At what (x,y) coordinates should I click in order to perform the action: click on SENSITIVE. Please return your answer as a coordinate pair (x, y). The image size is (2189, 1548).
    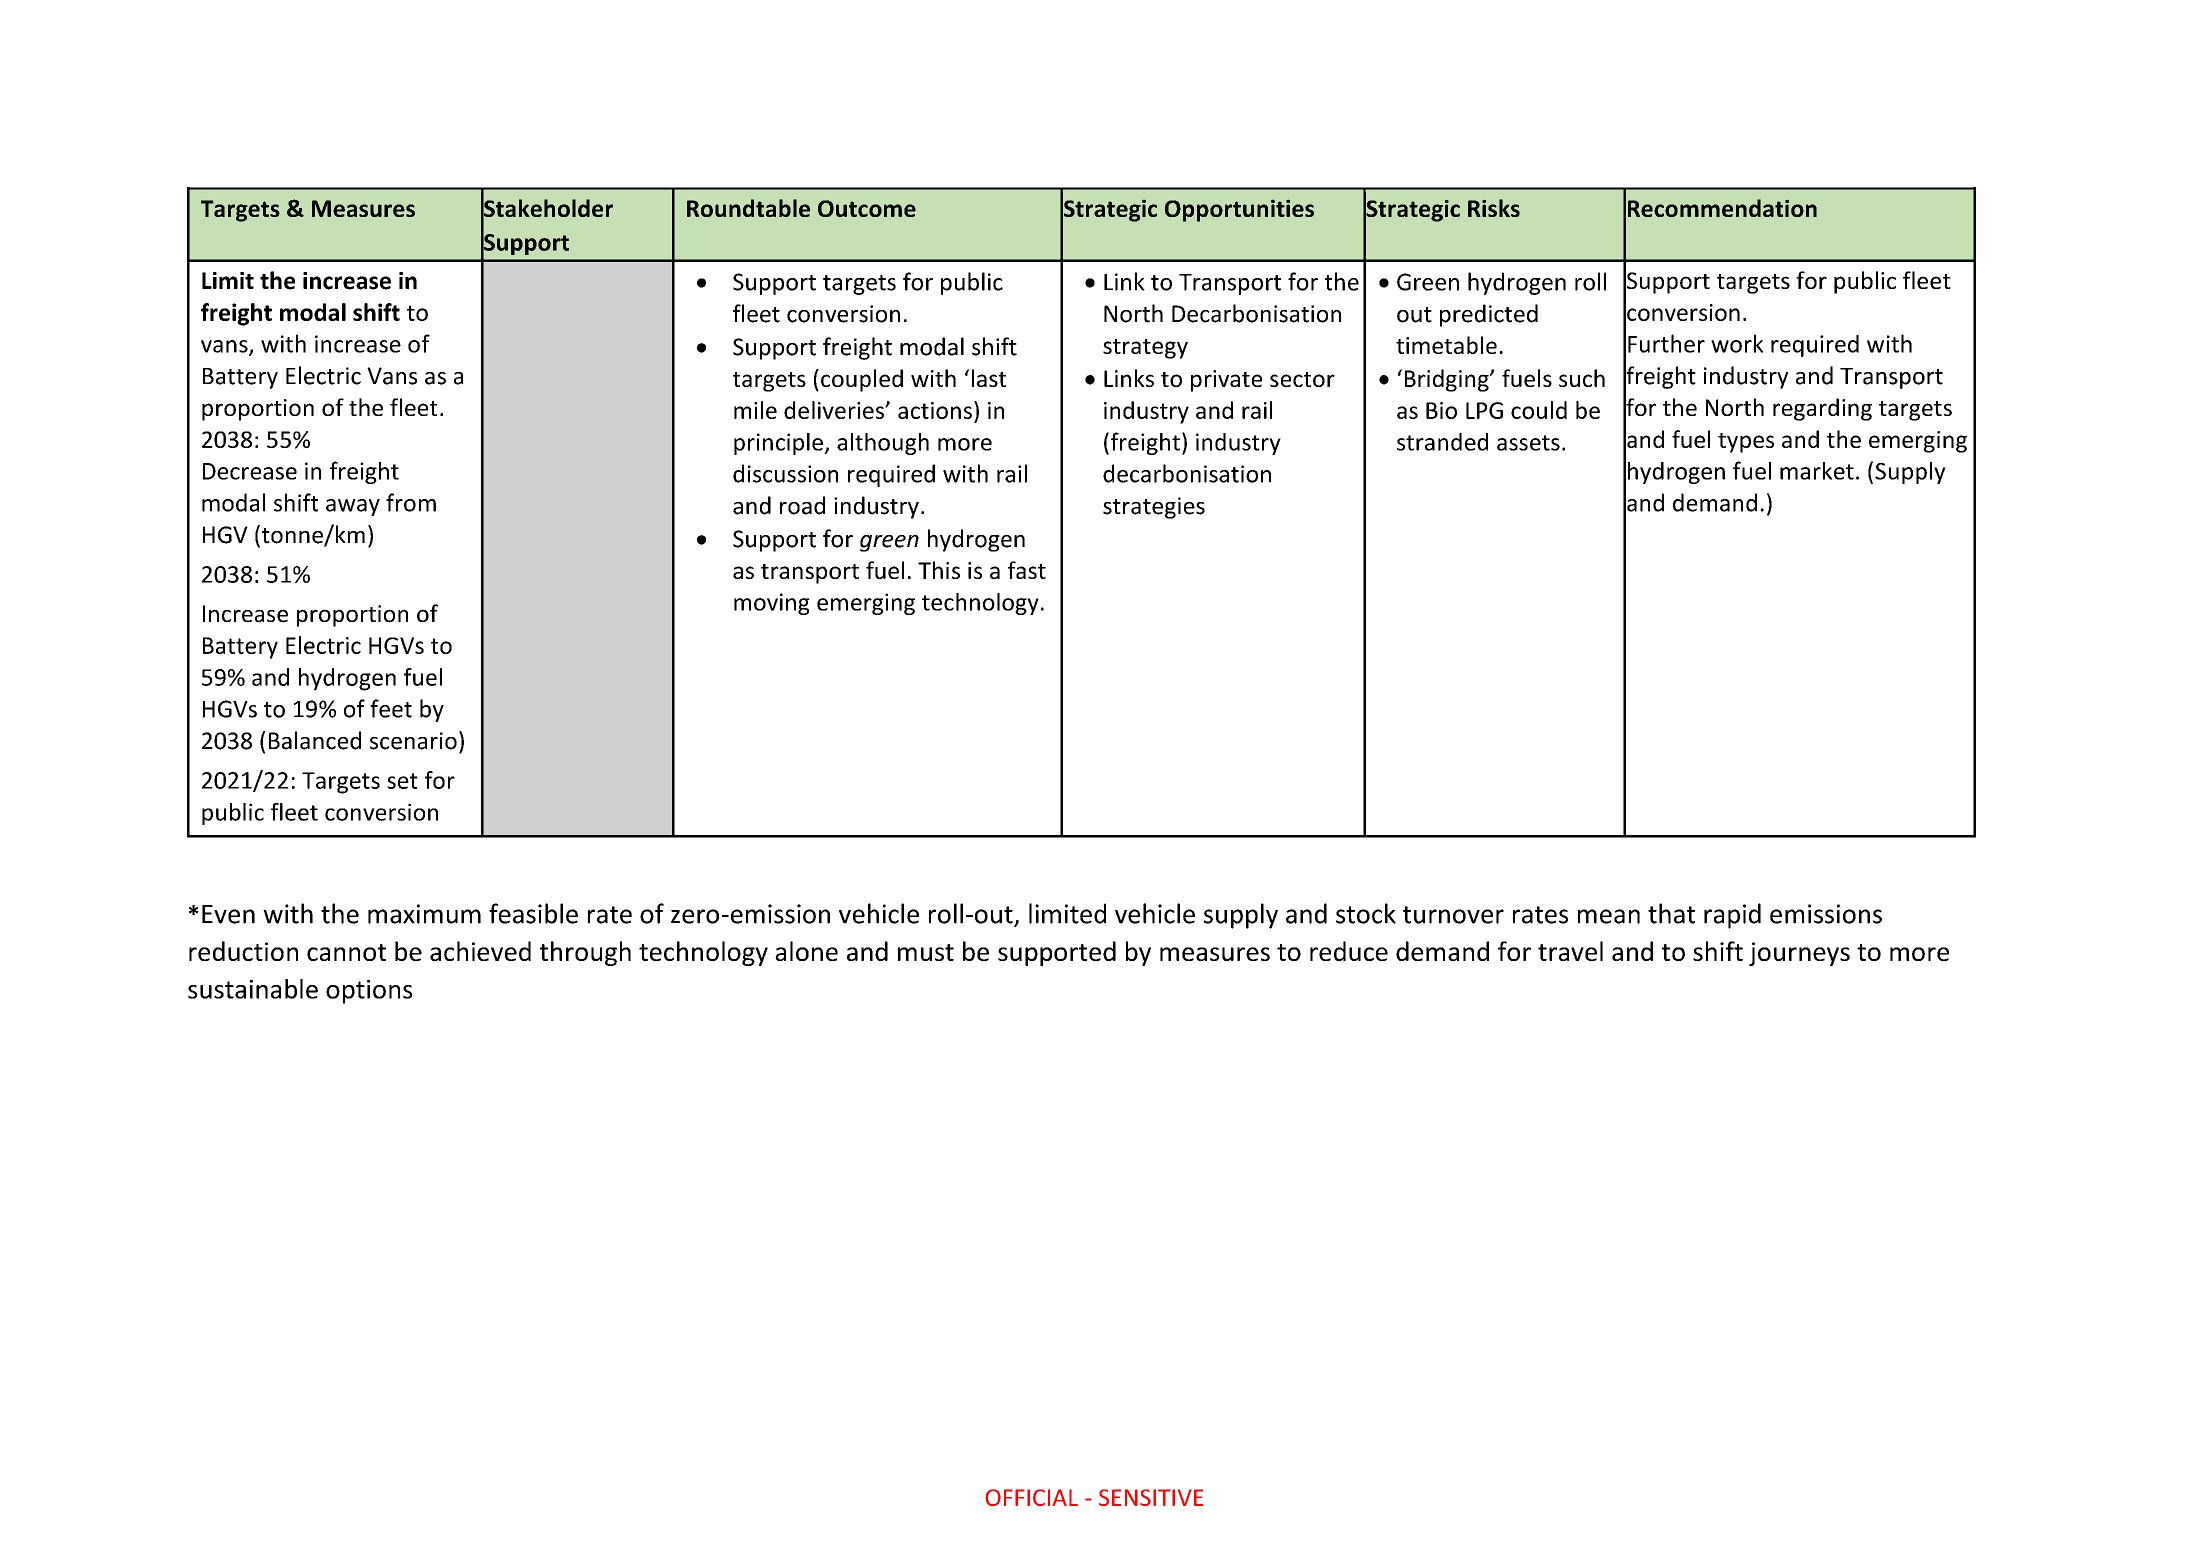
    Looking at the image, I should click on (1151, 1497).
